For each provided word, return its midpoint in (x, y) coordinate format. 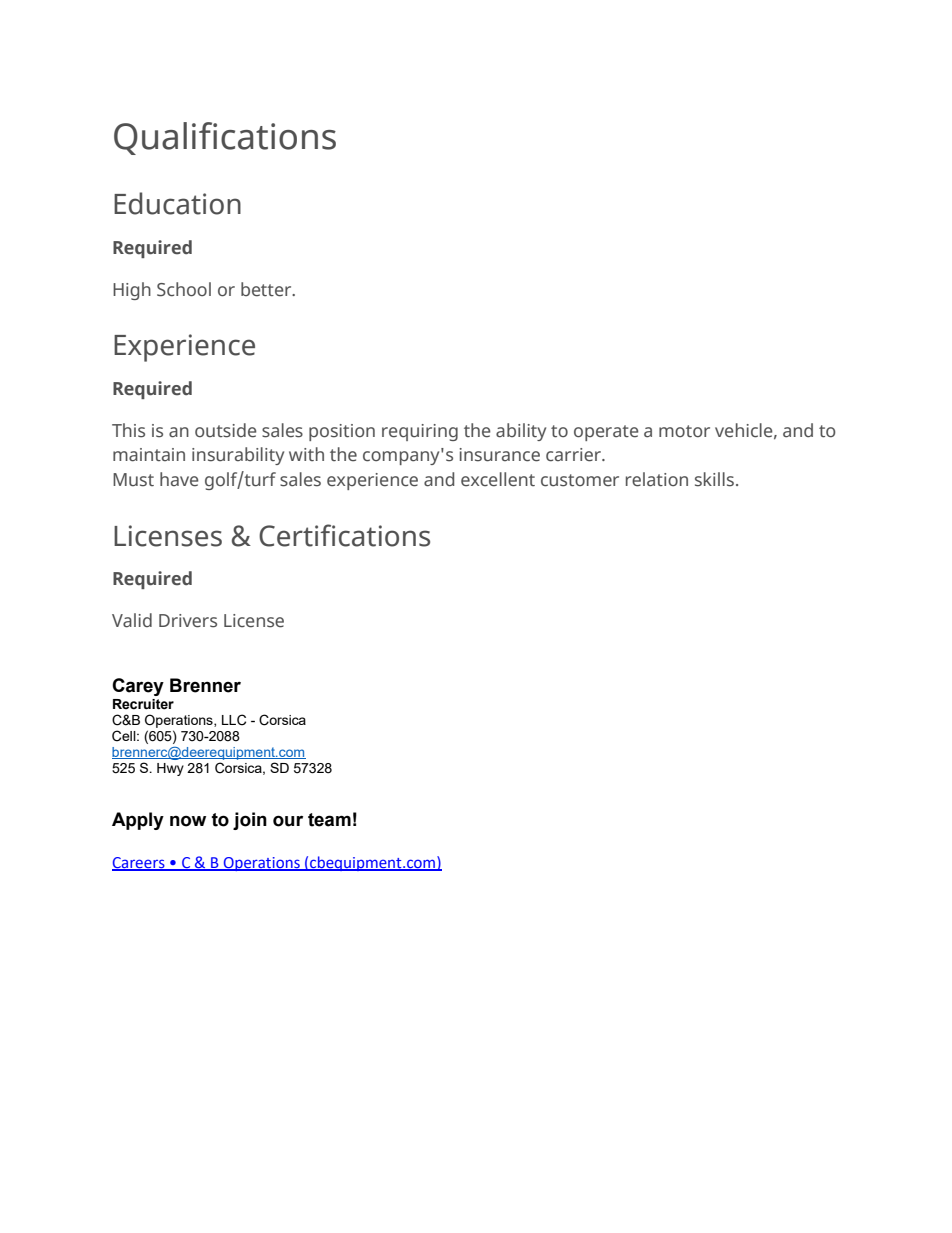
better (267, 289)
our (288, 821)
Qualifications (225, 138)
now (188, 821)
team (329, 820)
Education (177, 203)
